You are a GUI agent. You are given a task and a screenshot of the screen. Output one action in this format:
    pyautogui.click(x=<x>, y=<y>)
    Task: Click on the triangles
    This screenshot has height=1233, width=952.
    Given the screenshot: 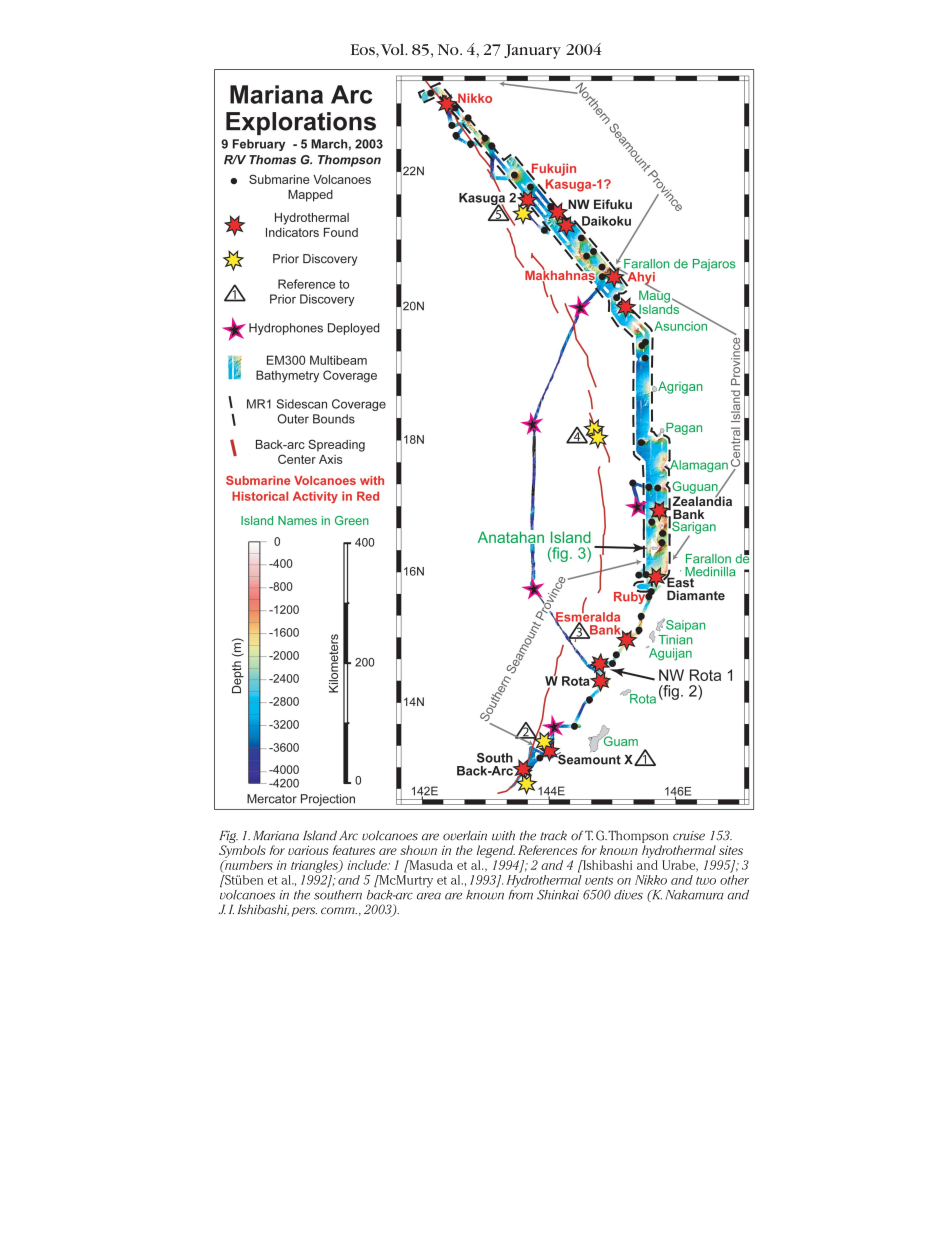 What is the action you would take?
    pyautogui.click(x=315, y=866)
